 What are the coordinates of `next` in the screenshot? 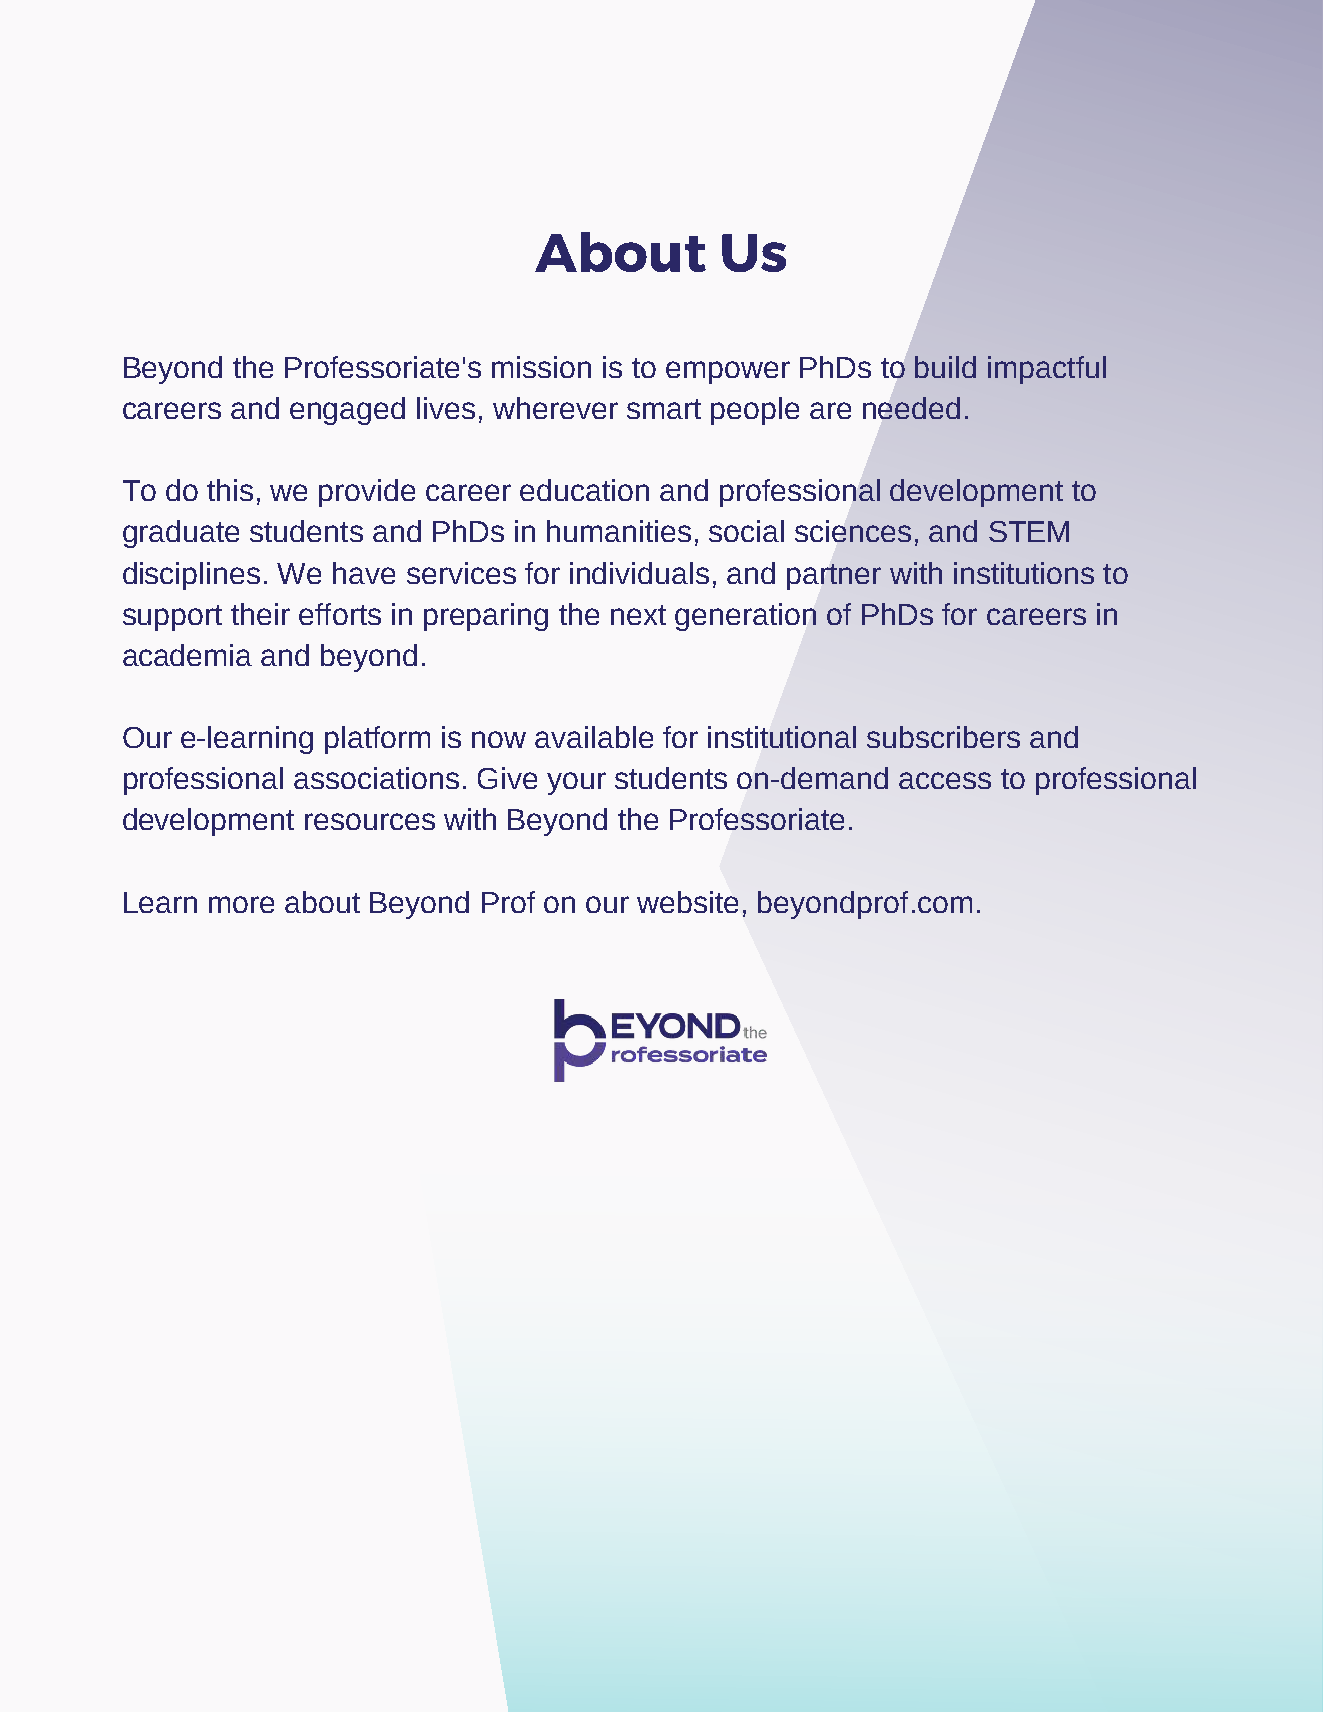 It's located at (638, 615).
